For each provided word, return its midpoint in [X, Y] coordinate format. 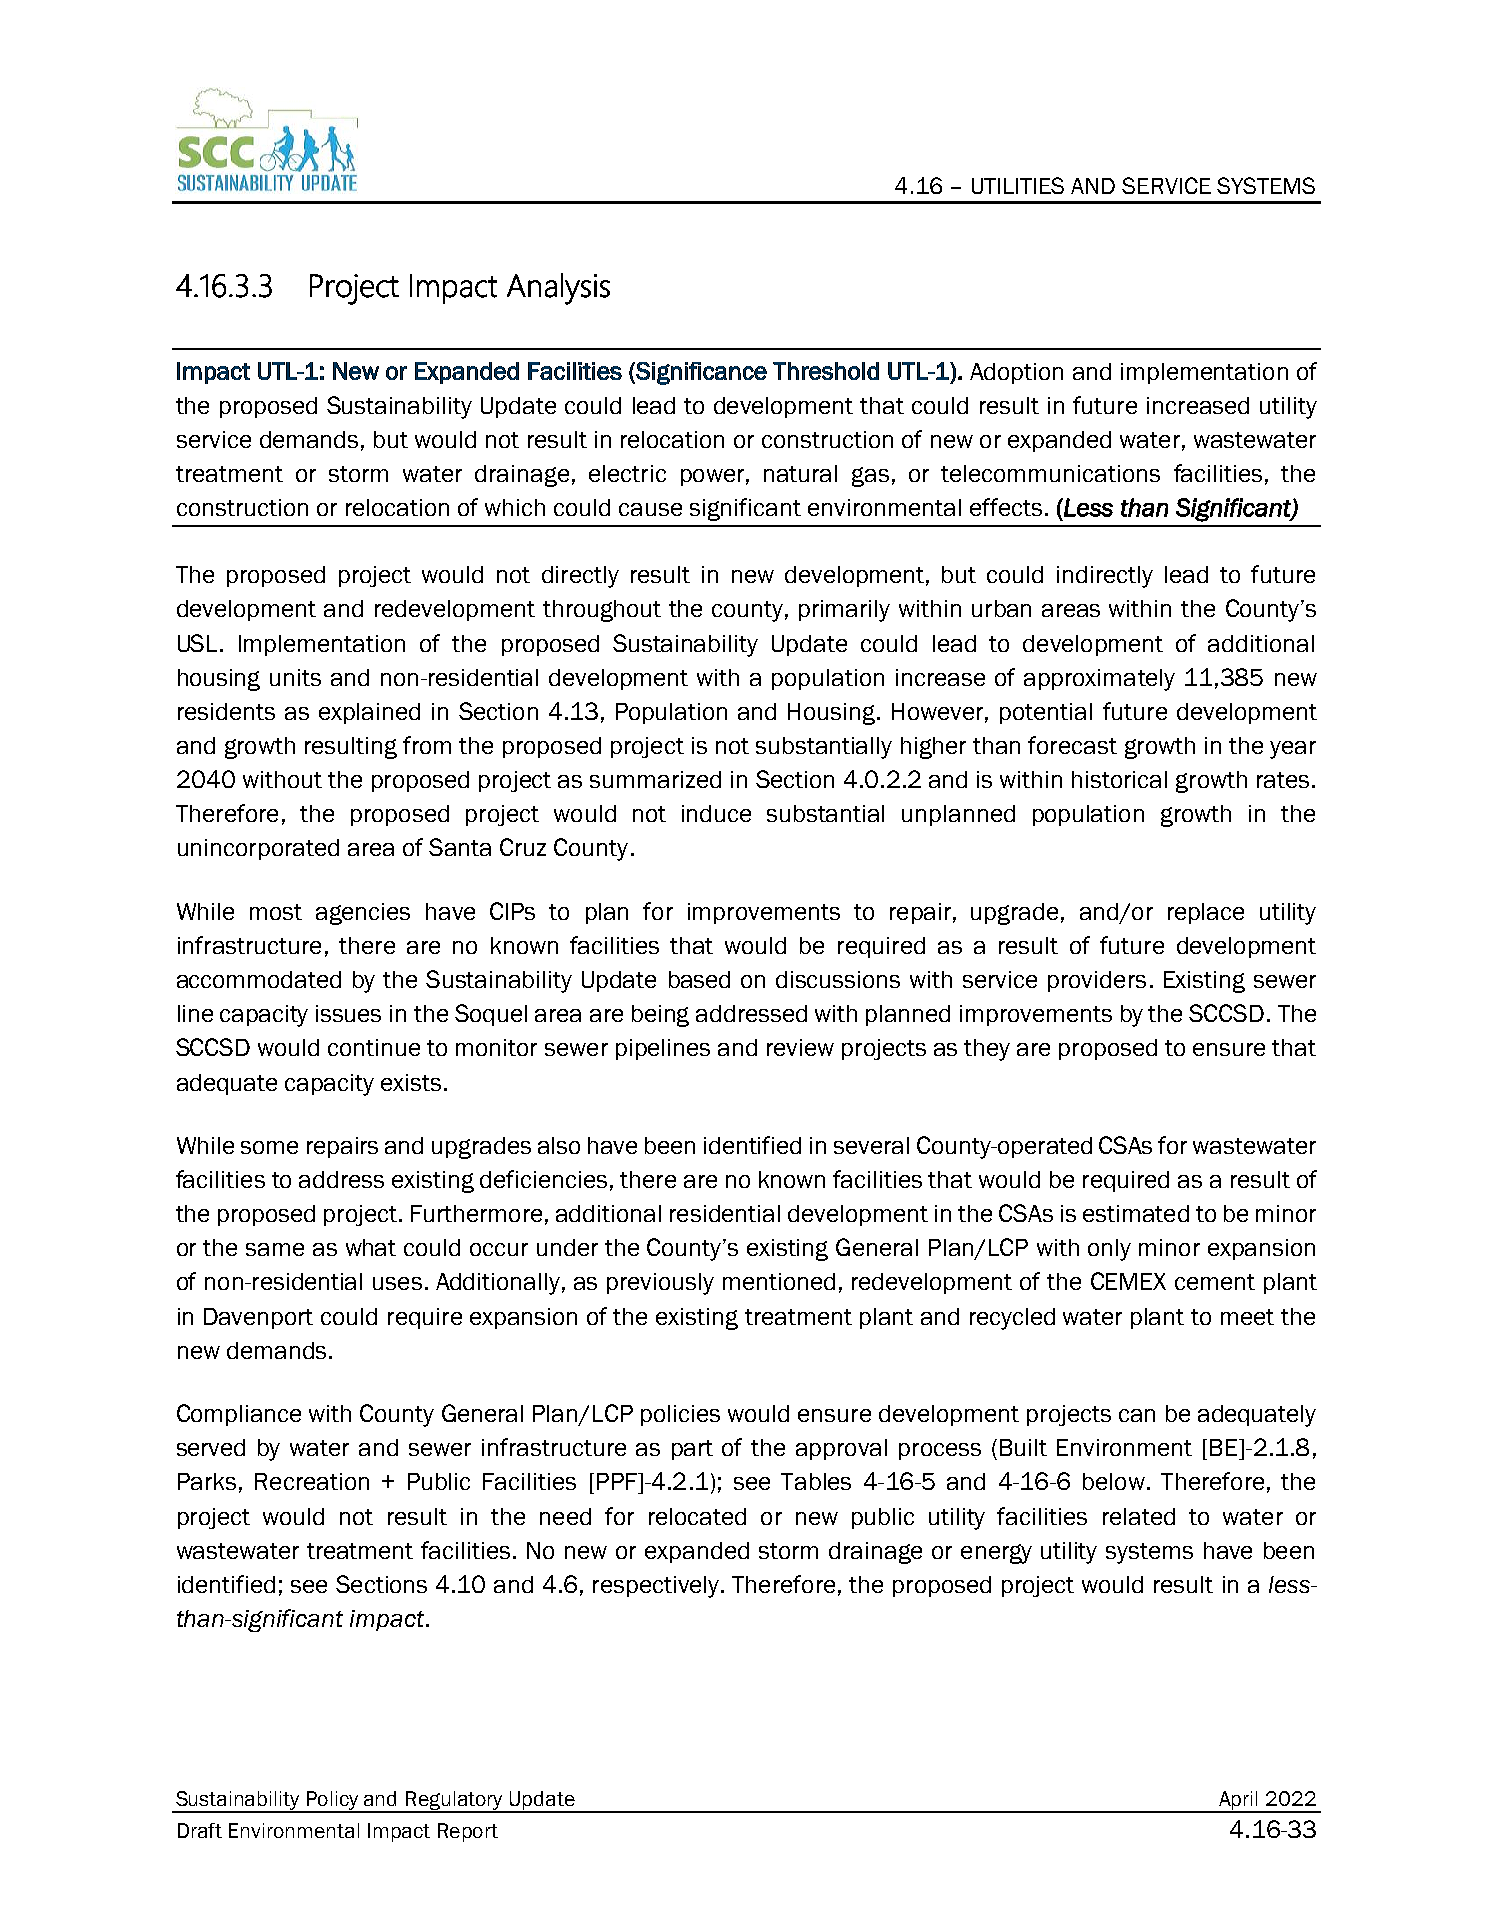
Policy [332, 1801]
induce [716, 813]
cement [1215, 1282]
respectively [657, 1587]
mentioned [779, 1281]
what [371, 1247]
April [1239, 1801]
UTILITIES [1018, 185]
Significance [700, 373]
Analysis [558, 289]
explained [369, 713]
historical [1119, 779]
